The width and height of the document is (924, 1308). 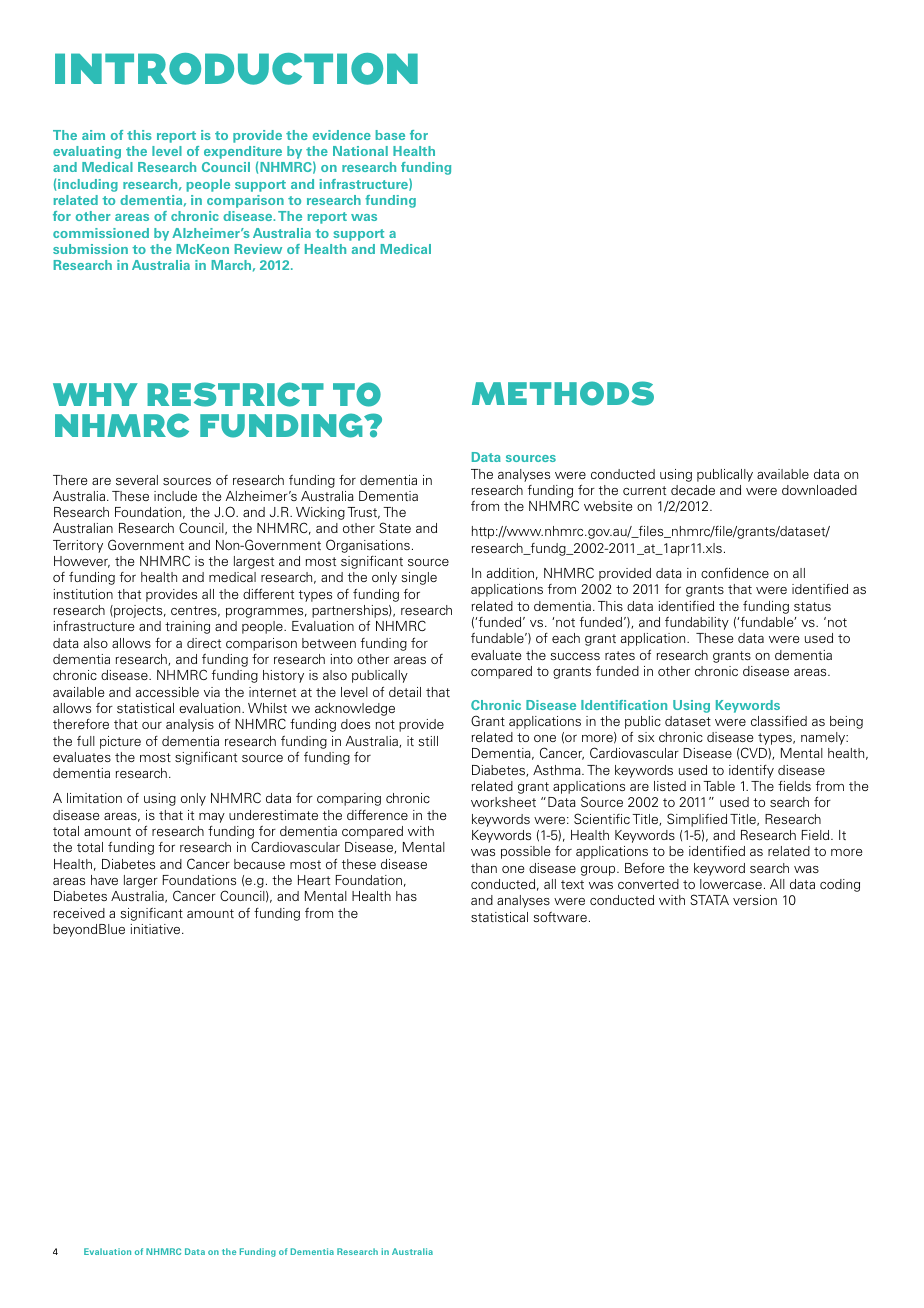 What do you see at coordinates (236, 69) in the document?
I see `Introduction` at bounding box center [236, 69].
